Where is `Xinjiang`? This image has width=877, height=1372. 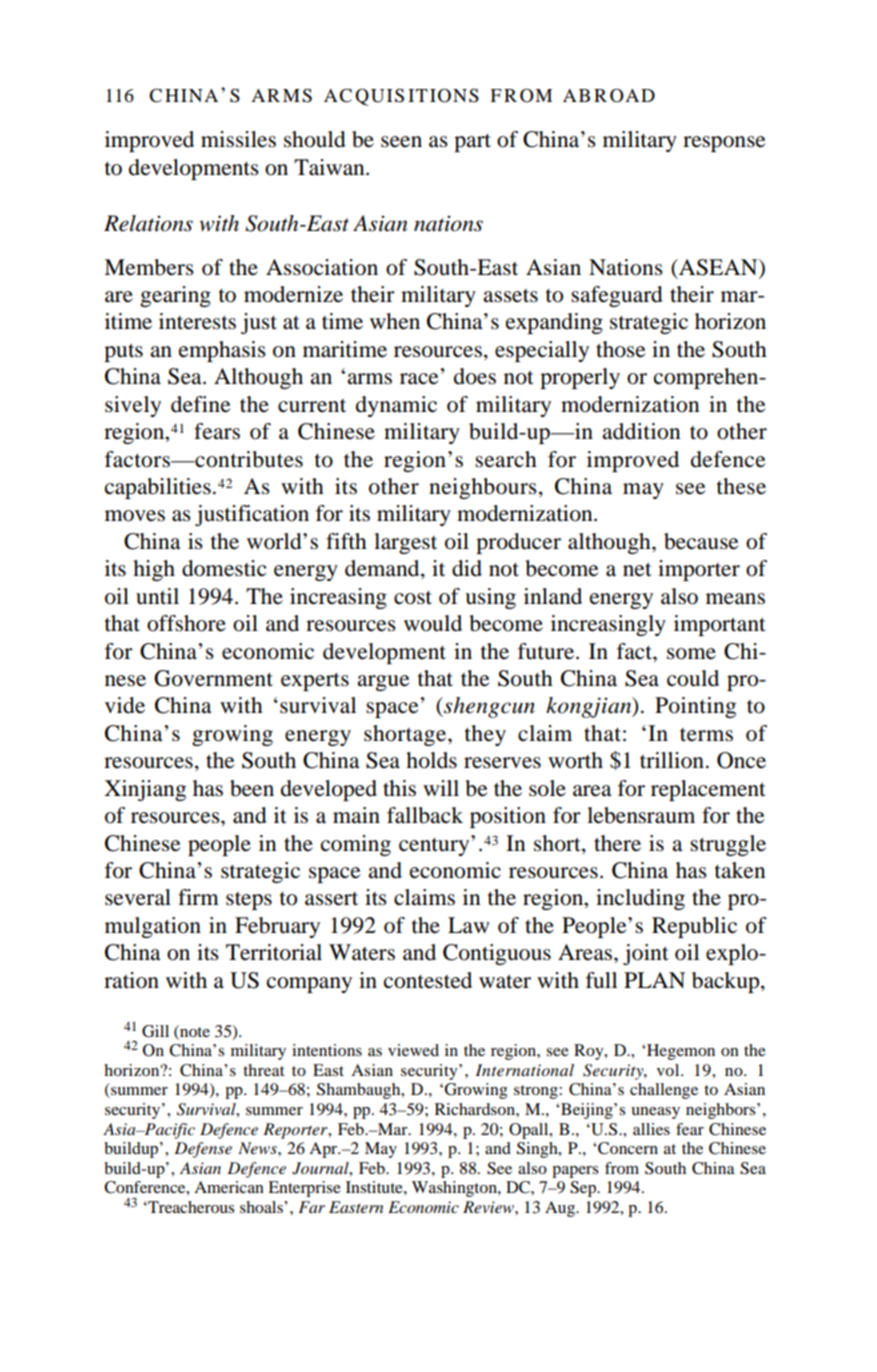
Xinjiang is located at coordinates (145, 790).
